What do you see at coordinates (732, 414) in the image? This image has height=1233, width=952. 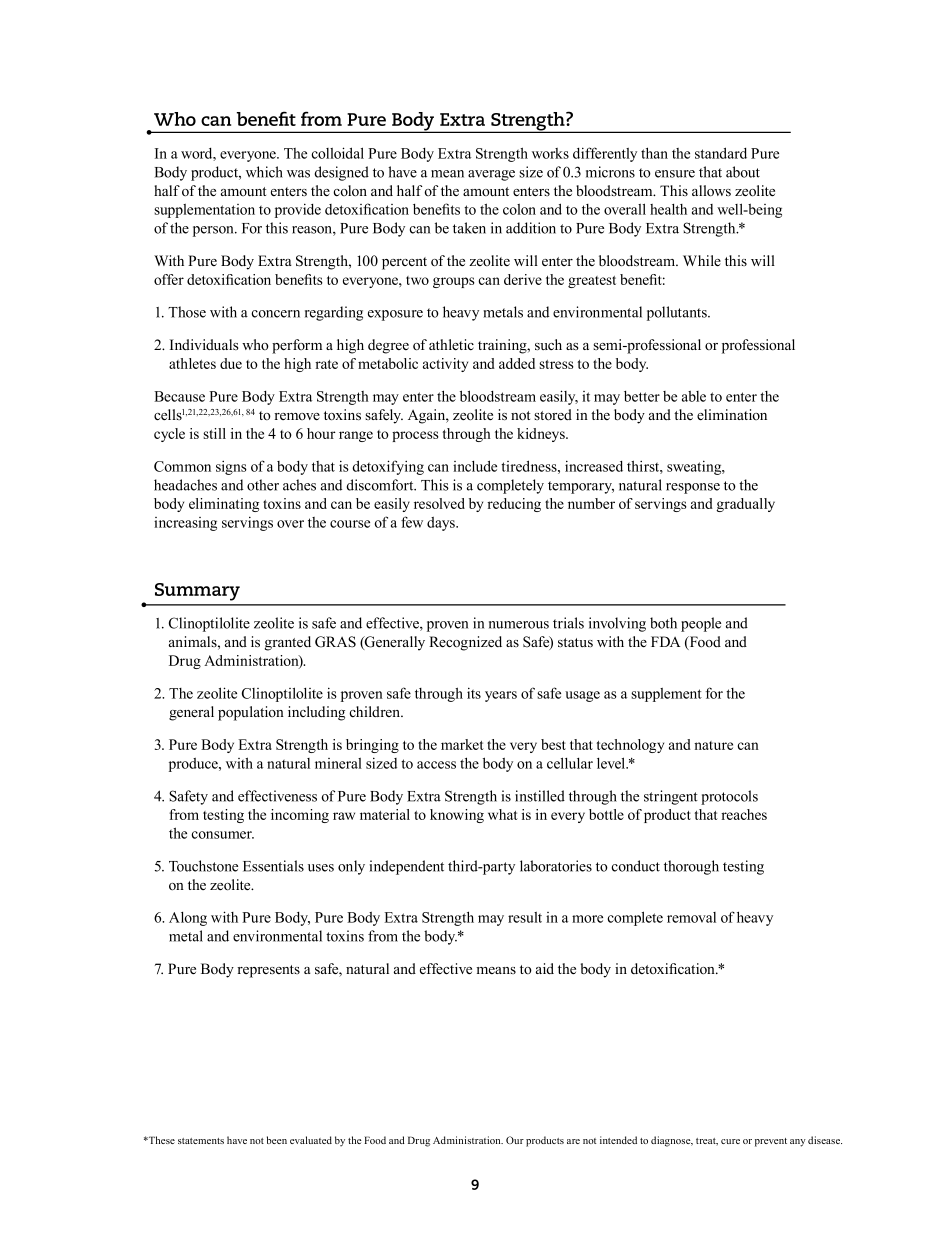 I see `elimination` at bounding box center [732, 414].
